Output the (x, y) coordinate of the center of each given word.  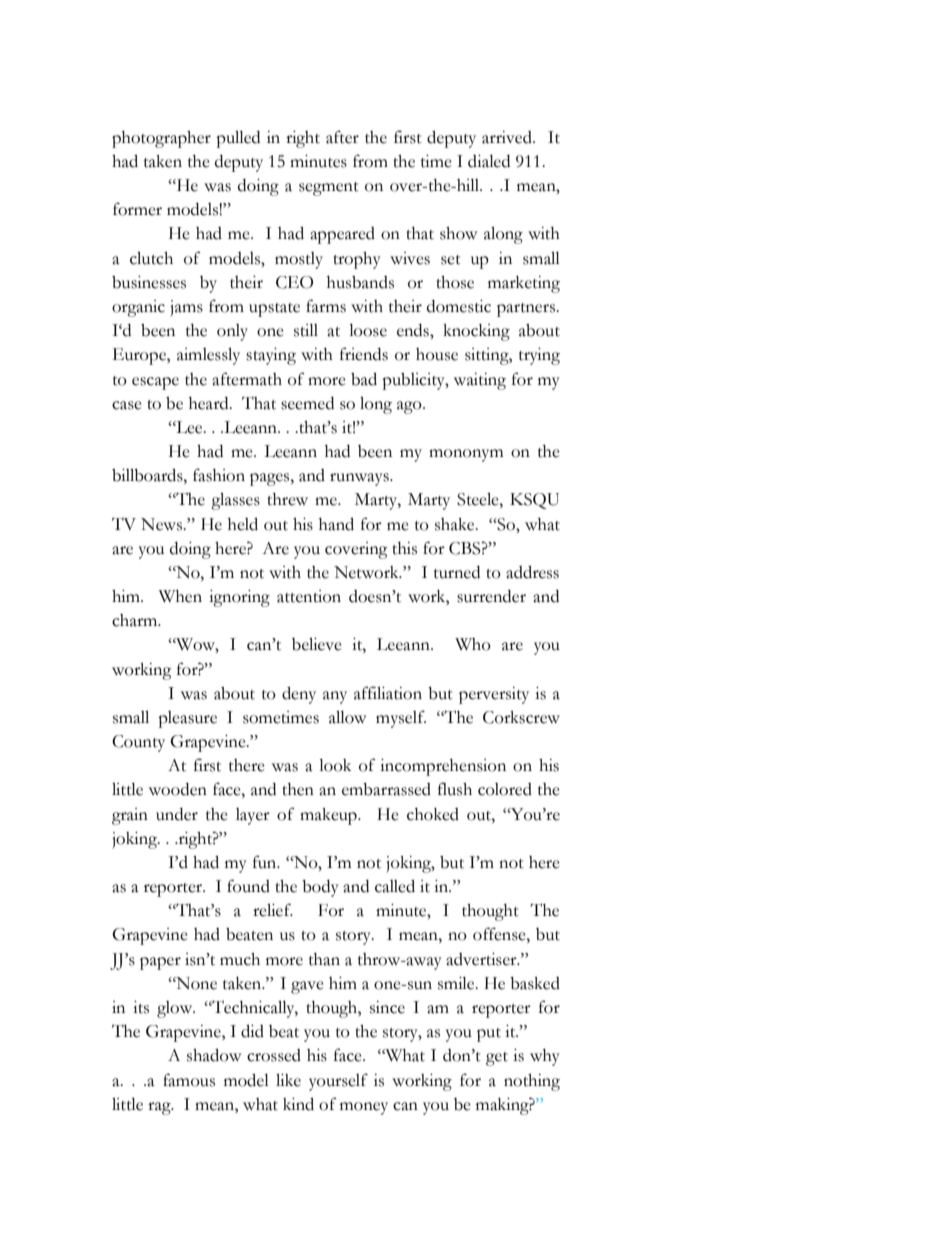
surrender (491, 596)
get (497, 1059)
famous (189, 1080)
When (180, 596)
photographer (161, 139)
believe (317, 644)
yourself (338, 1082)
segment (329, 189)
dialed (489, 161)
